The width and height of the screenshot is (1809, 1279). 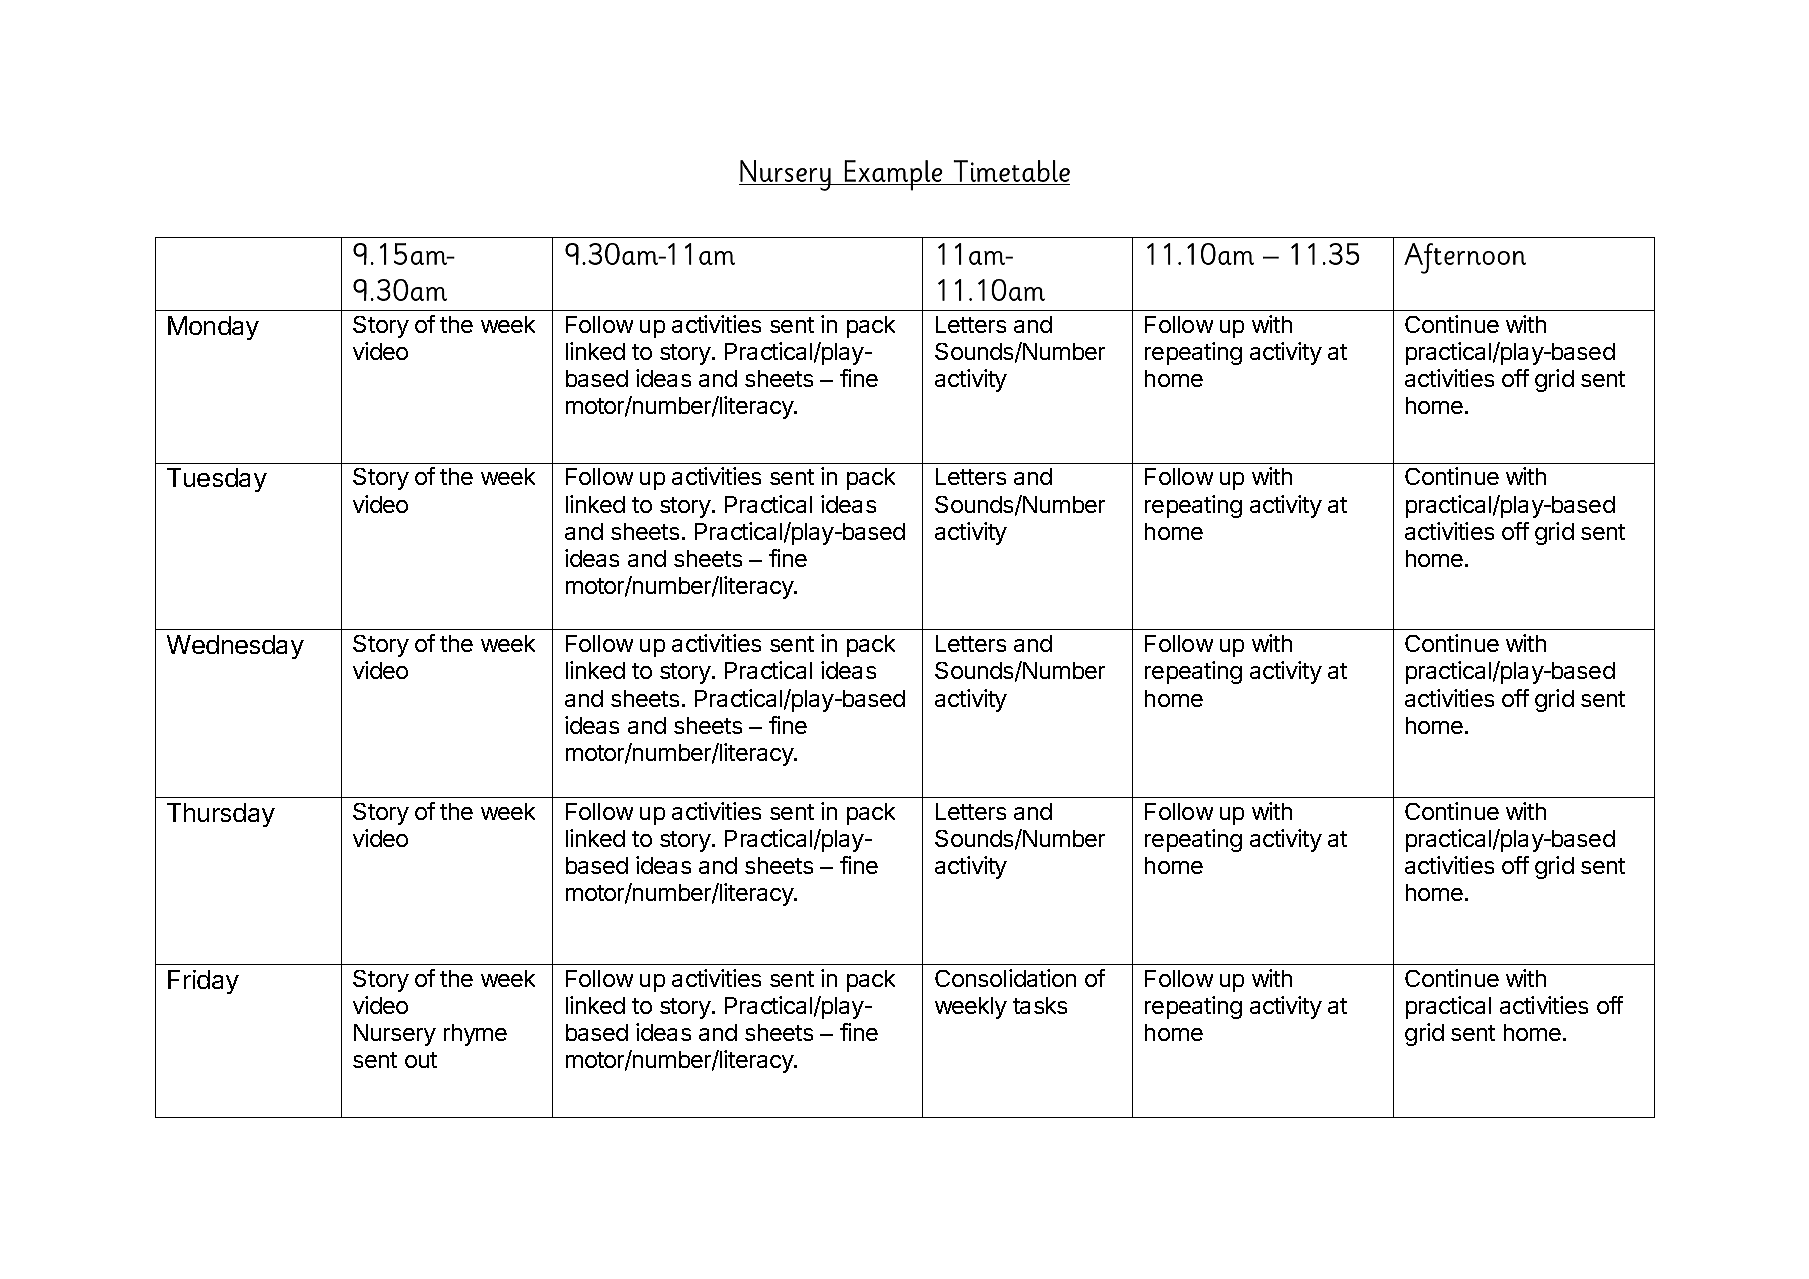 I want to click on Consolidation, so click(x=1005, y=978).
